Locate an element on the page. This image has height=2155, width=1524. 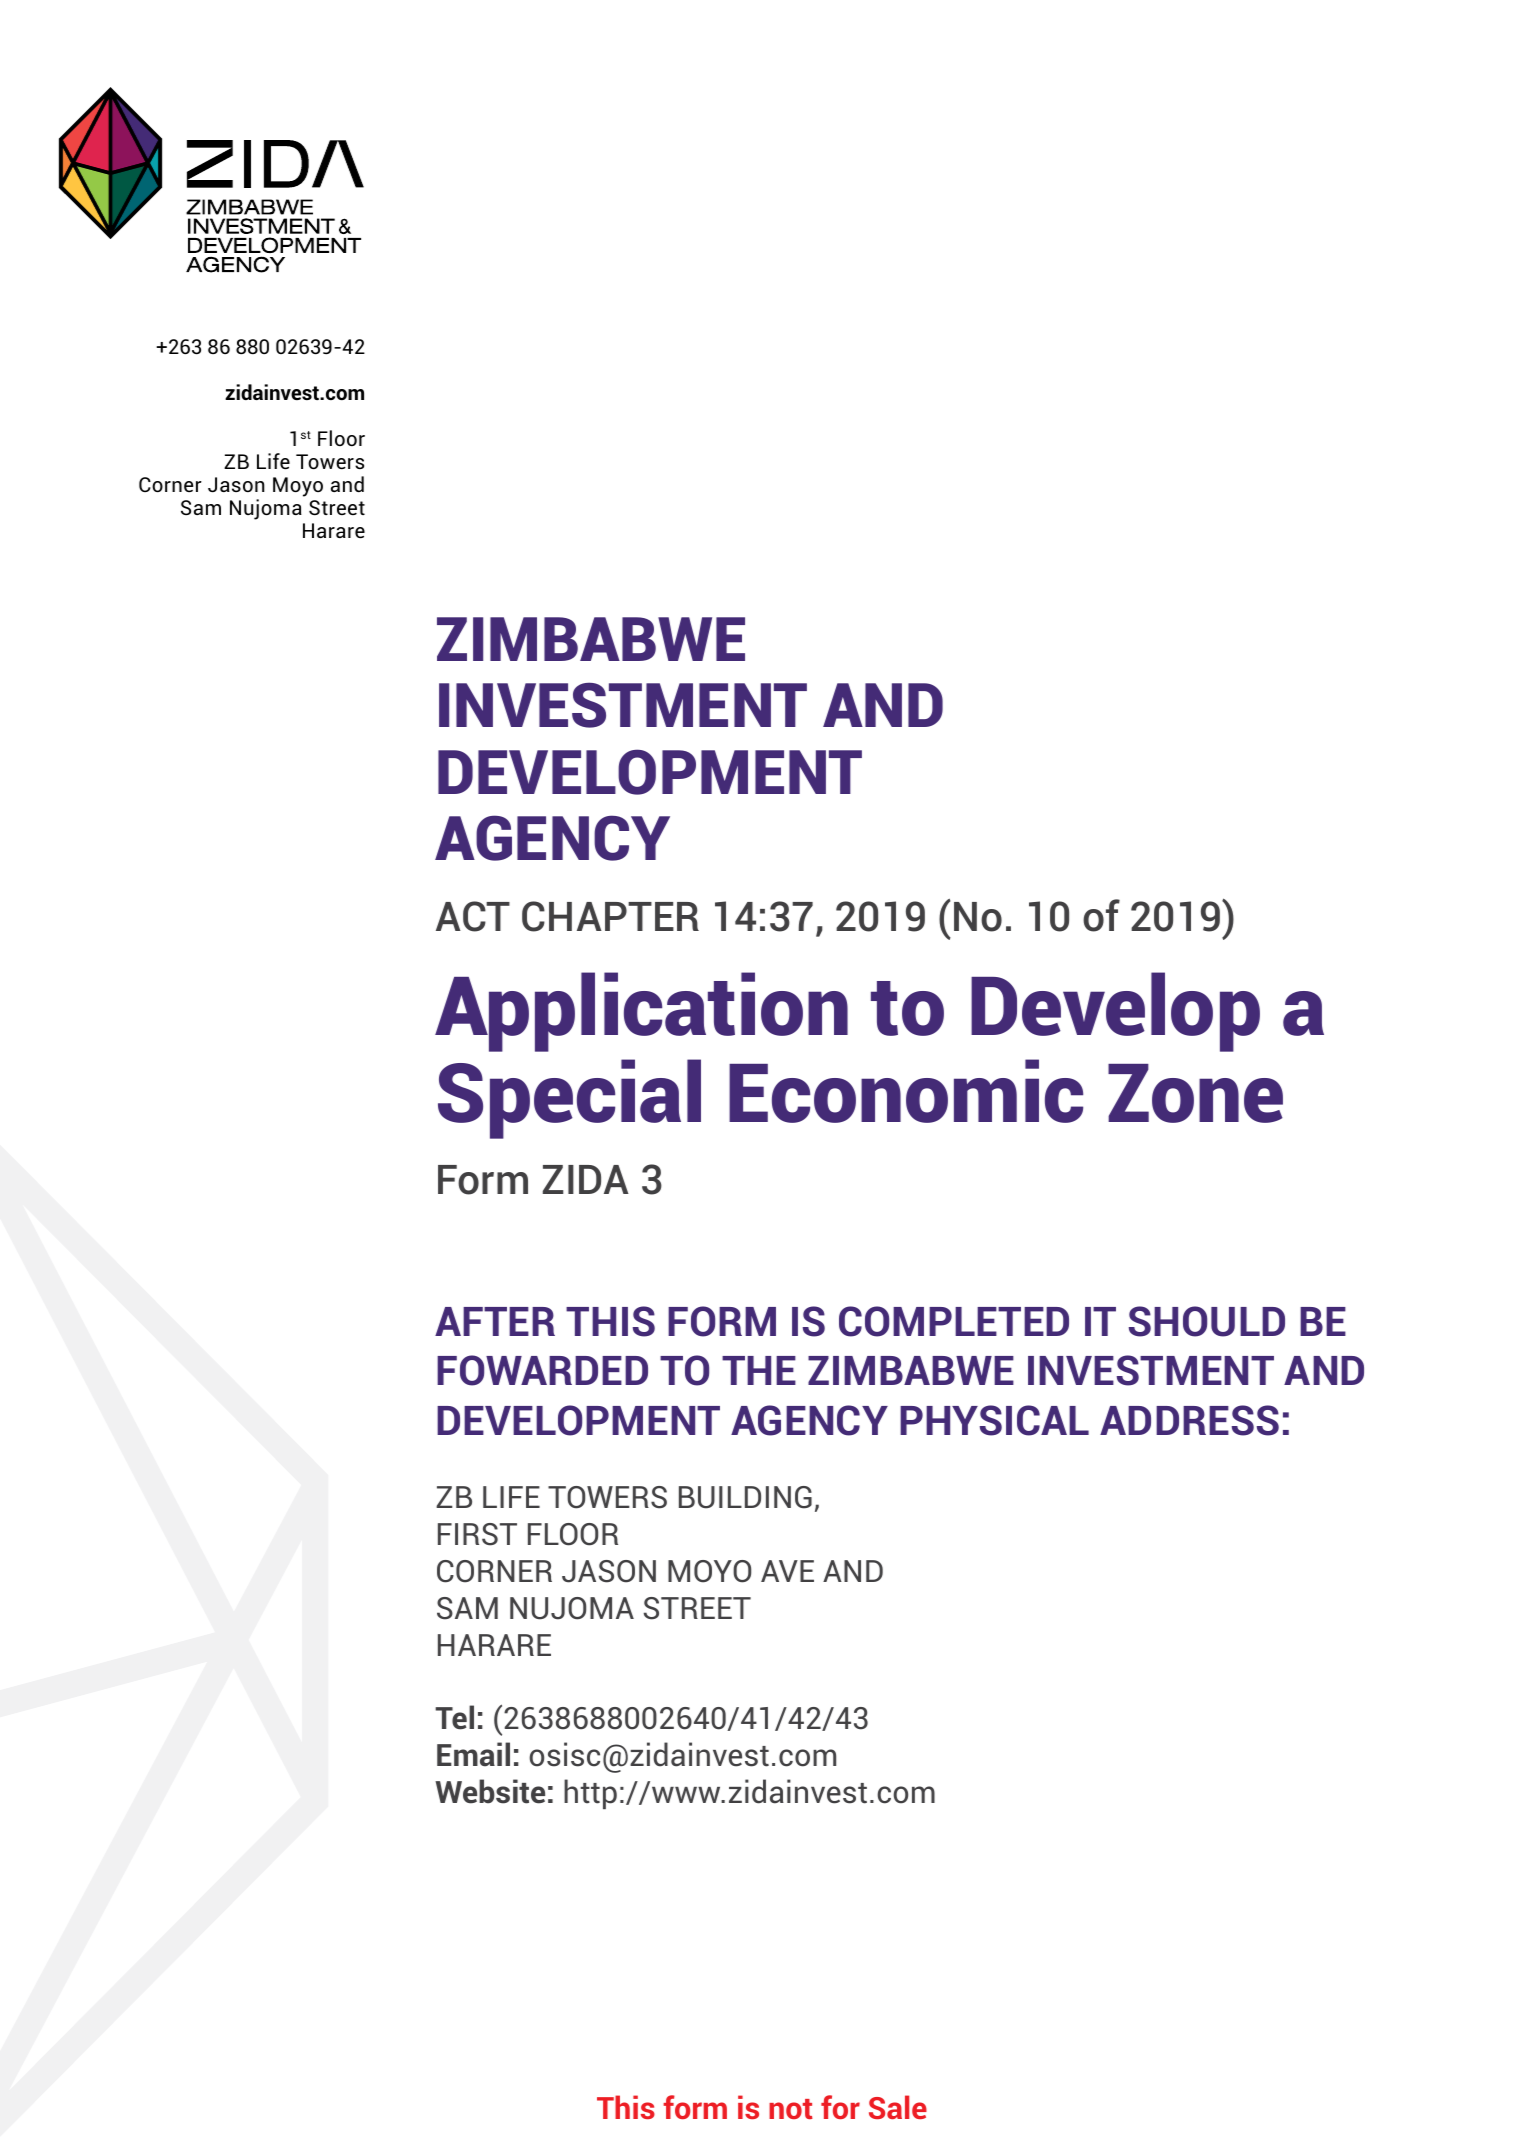
Zone is located at coordinates (1195, 1093).
